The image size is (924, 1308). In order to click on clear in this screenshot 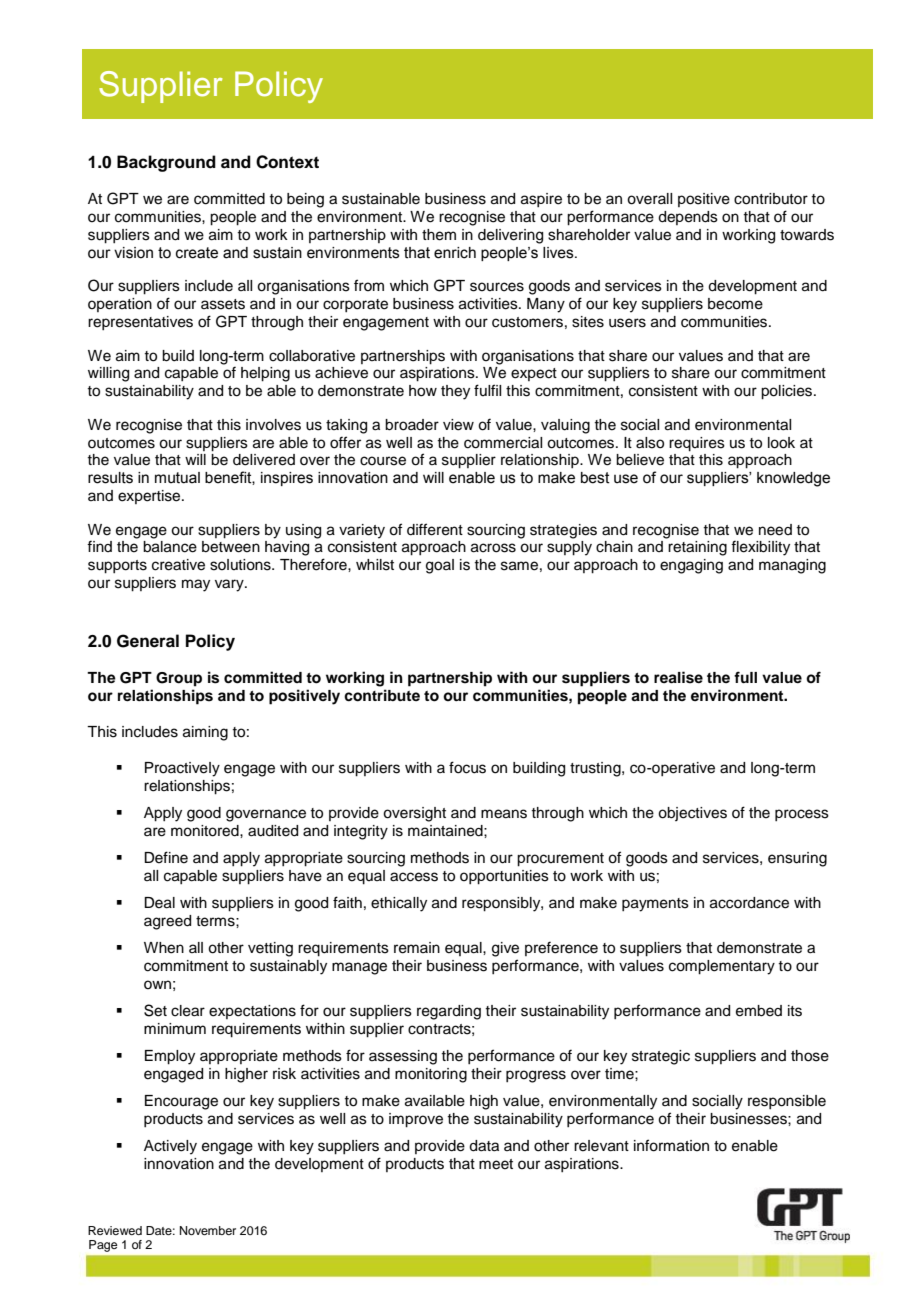, I will do `click(188, 1011)`.
